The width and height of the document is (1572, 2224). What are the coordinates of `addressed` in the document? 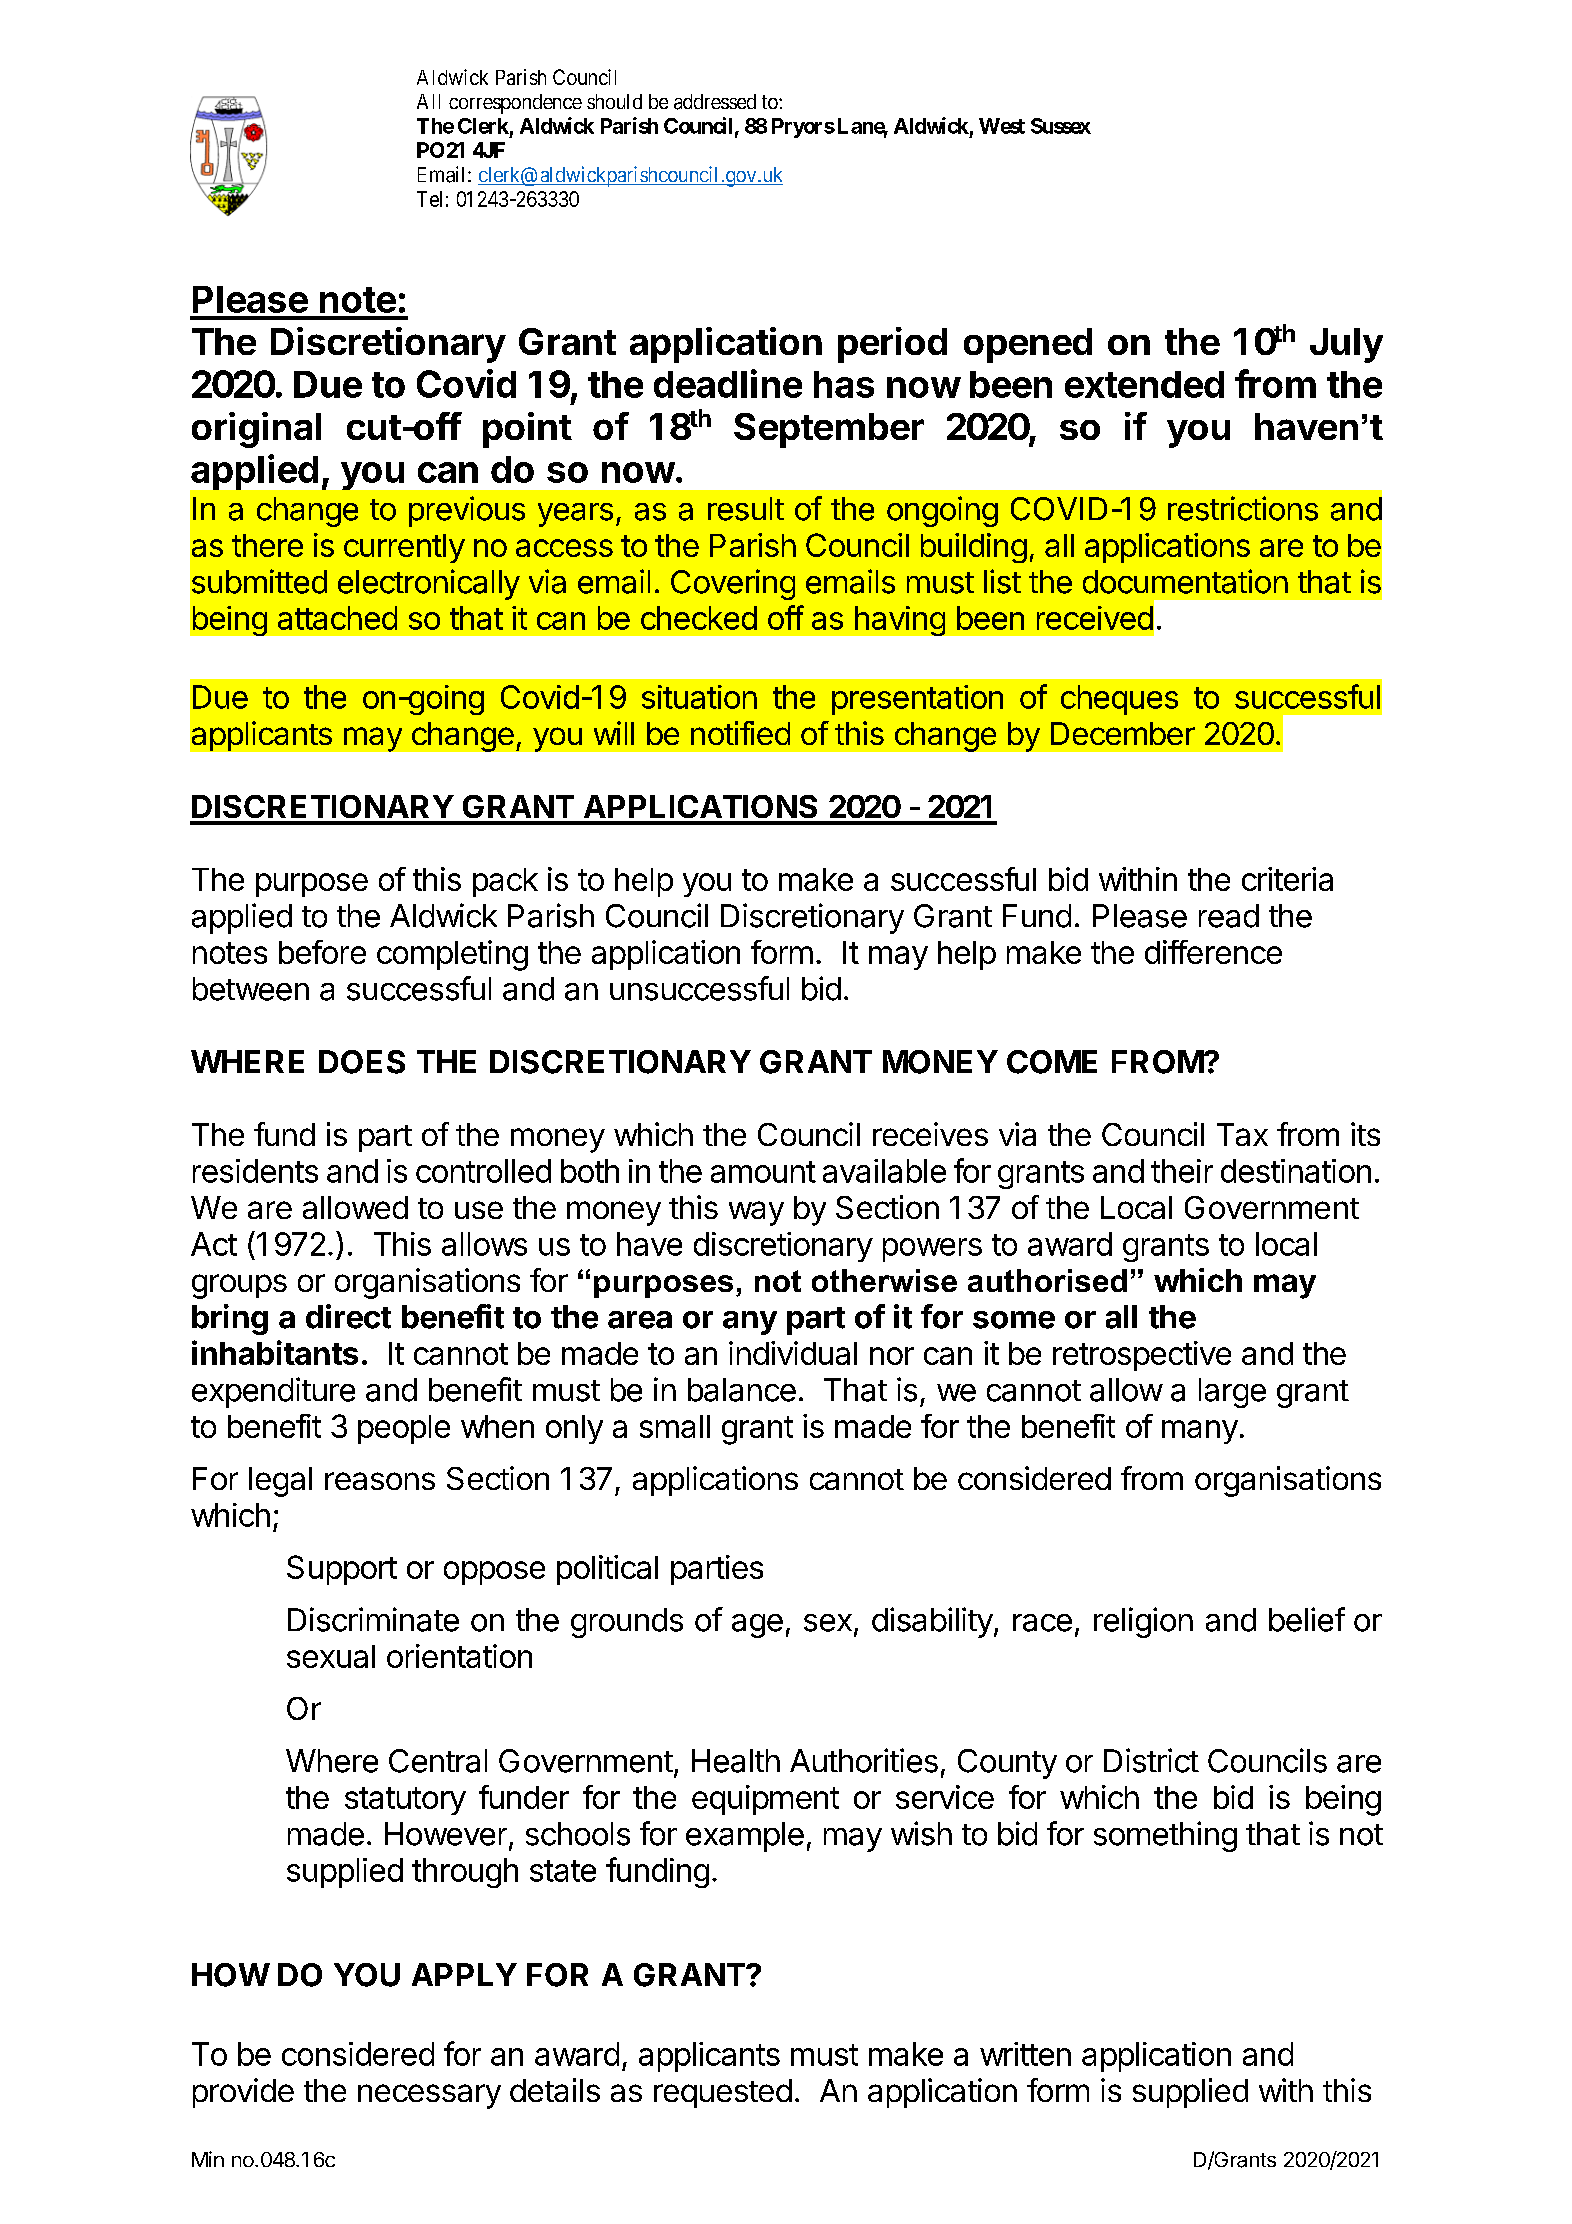 It's located at (715, 102).
